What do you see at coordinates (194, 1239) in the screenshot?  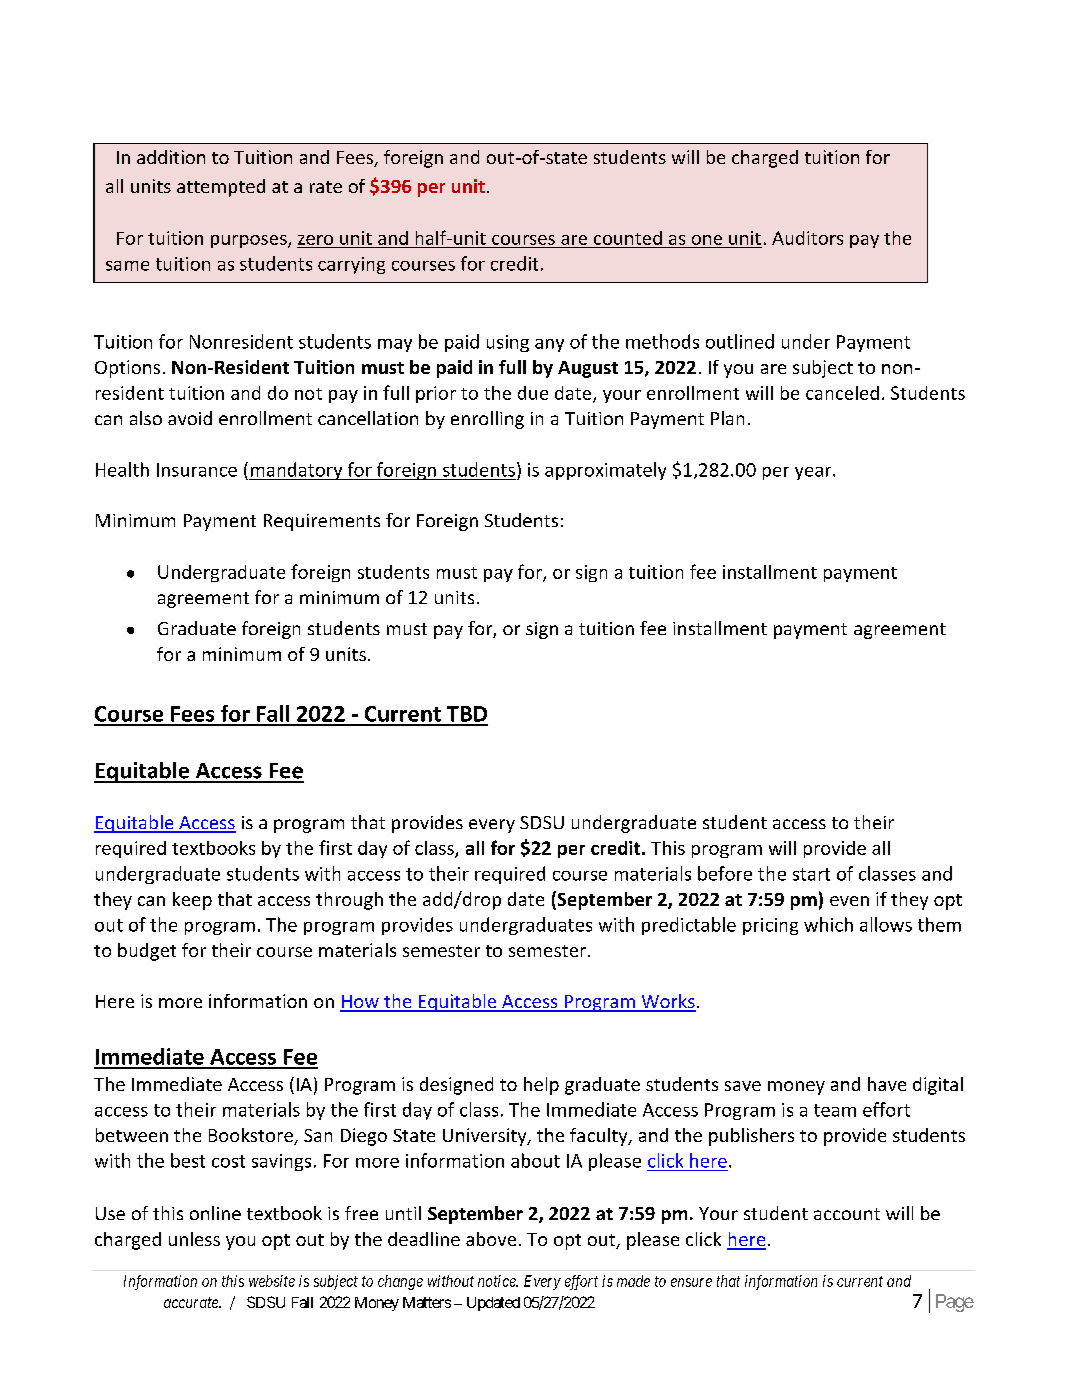 I see `unless` at bounding box center [194, 1239].
